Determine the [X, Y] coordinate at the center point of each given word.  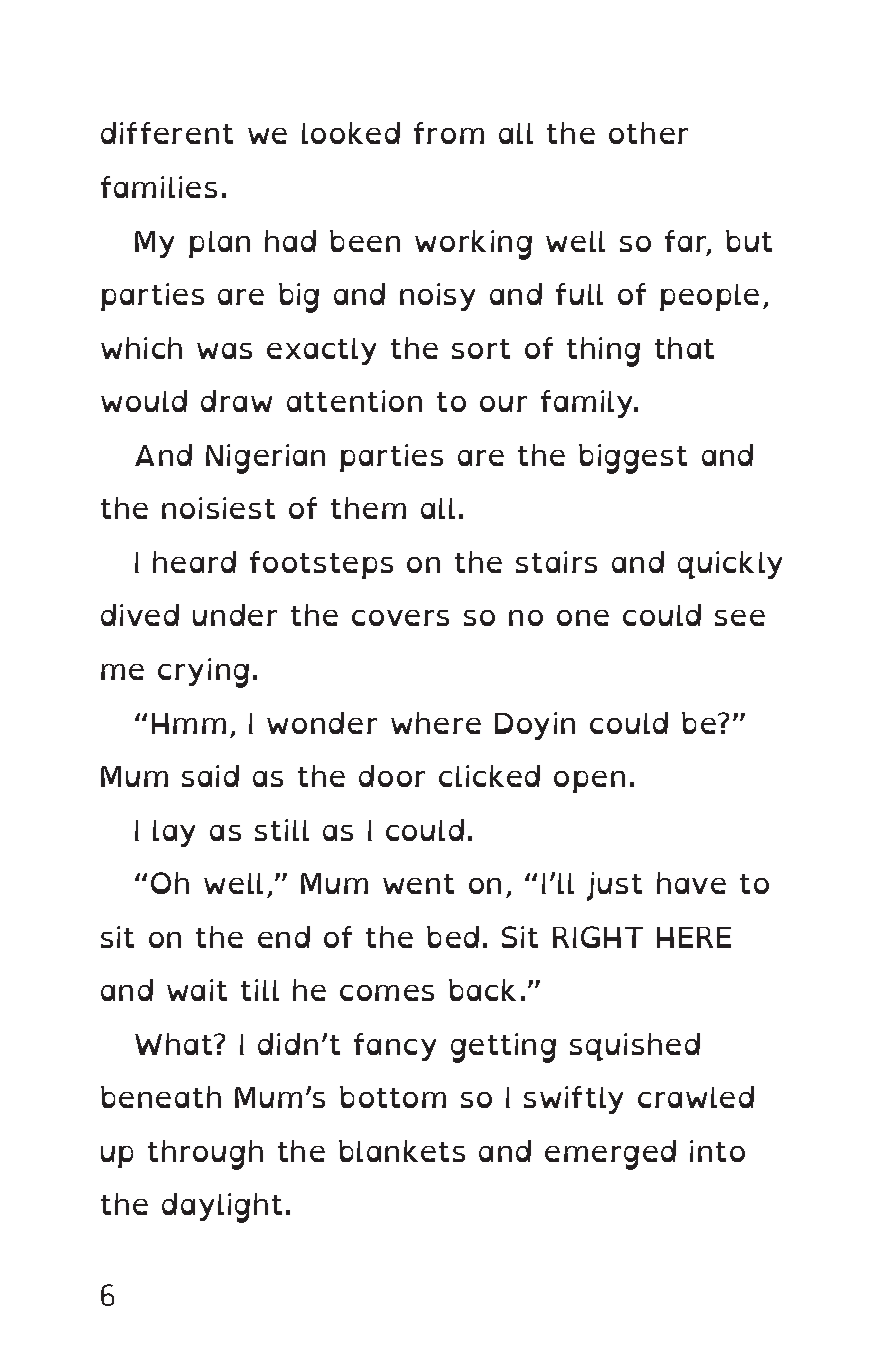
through [205, 1155]
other [648, 133]
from [449, 133]
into [717, 1151]
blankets [402, 1151]
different [167, 133]
